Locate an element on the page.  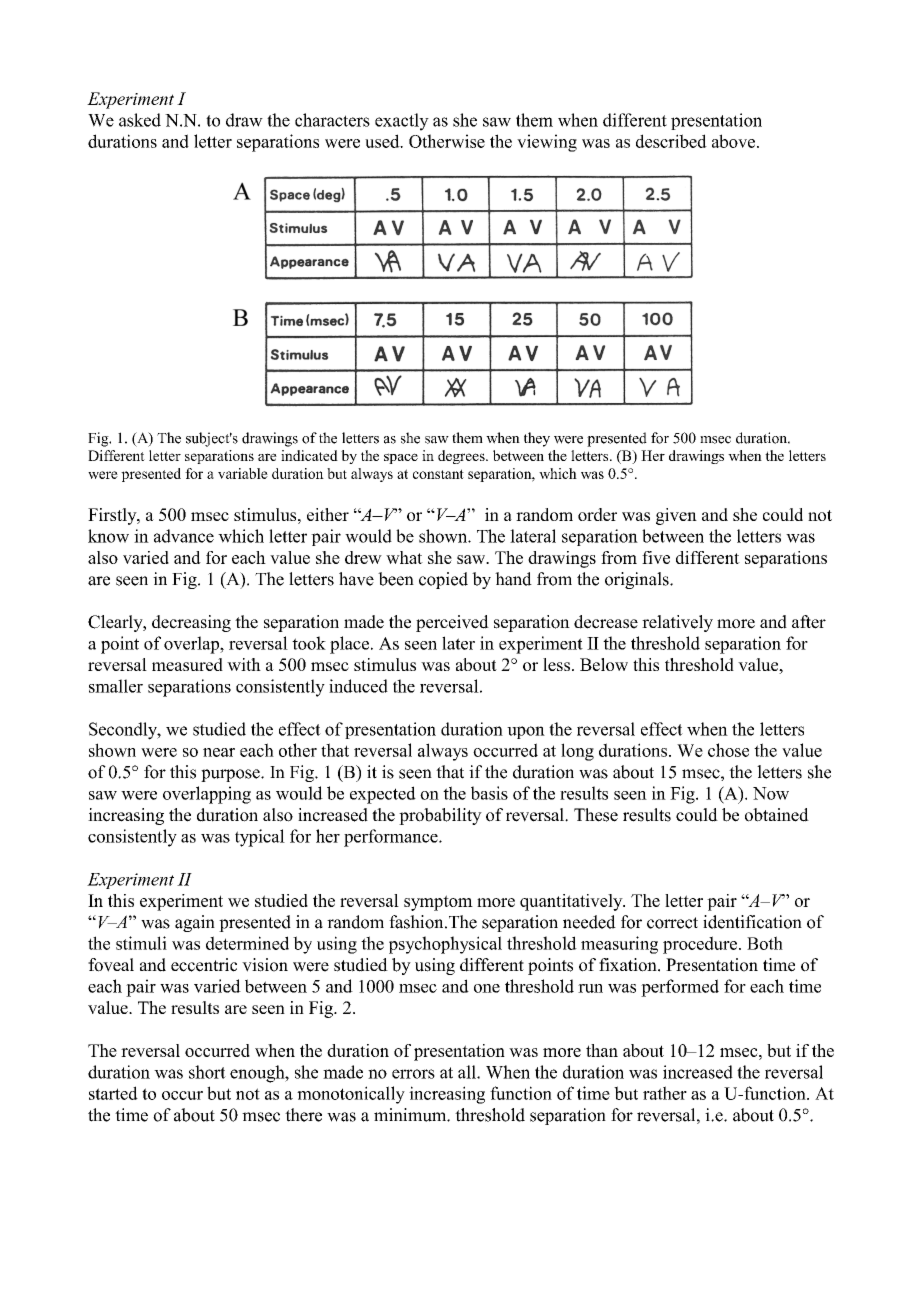
asked is located at coordinates (140, 120).
